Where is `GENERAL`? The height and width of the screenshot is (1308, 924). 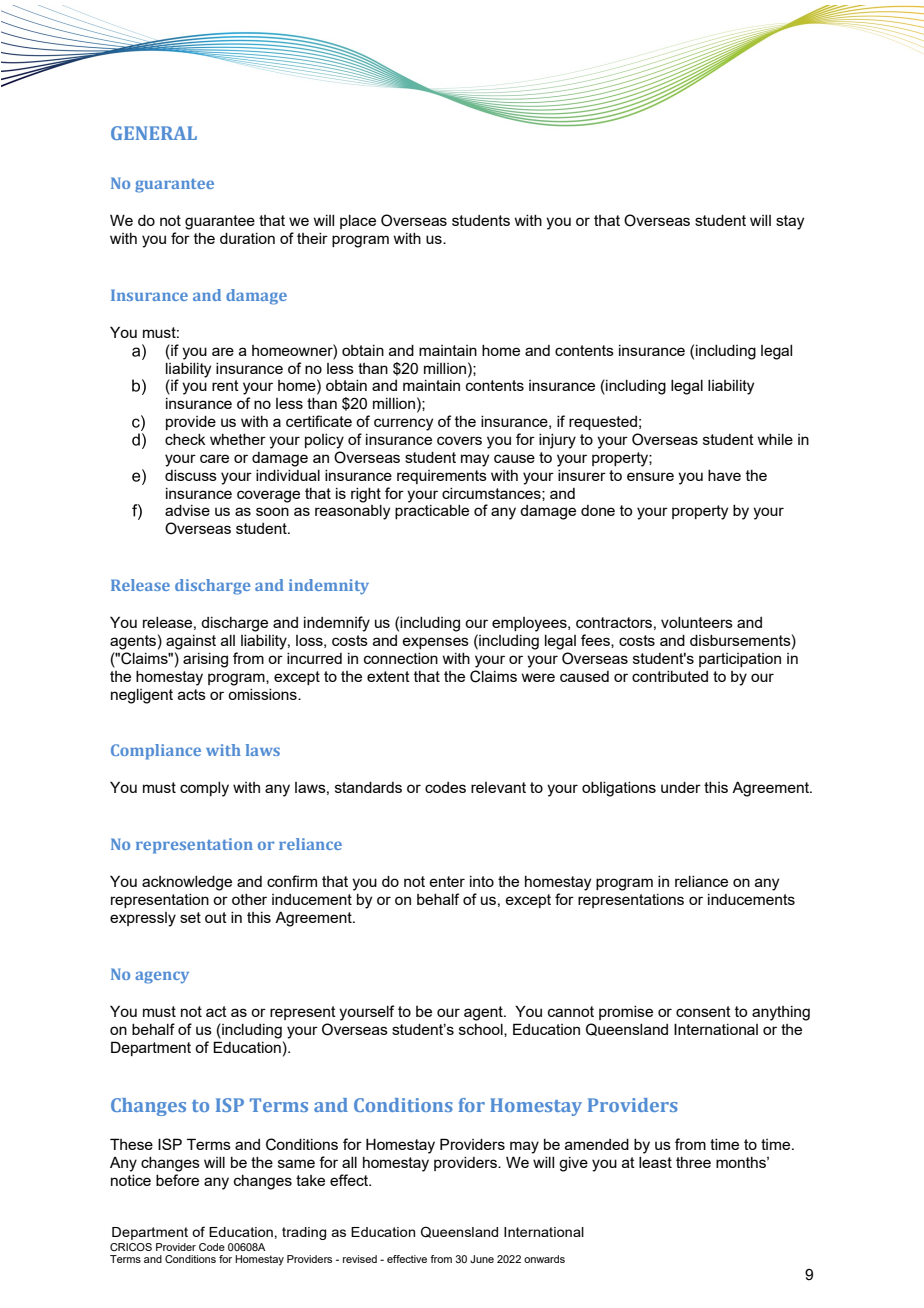
GENERAL is located at coordinates (154, 133).
